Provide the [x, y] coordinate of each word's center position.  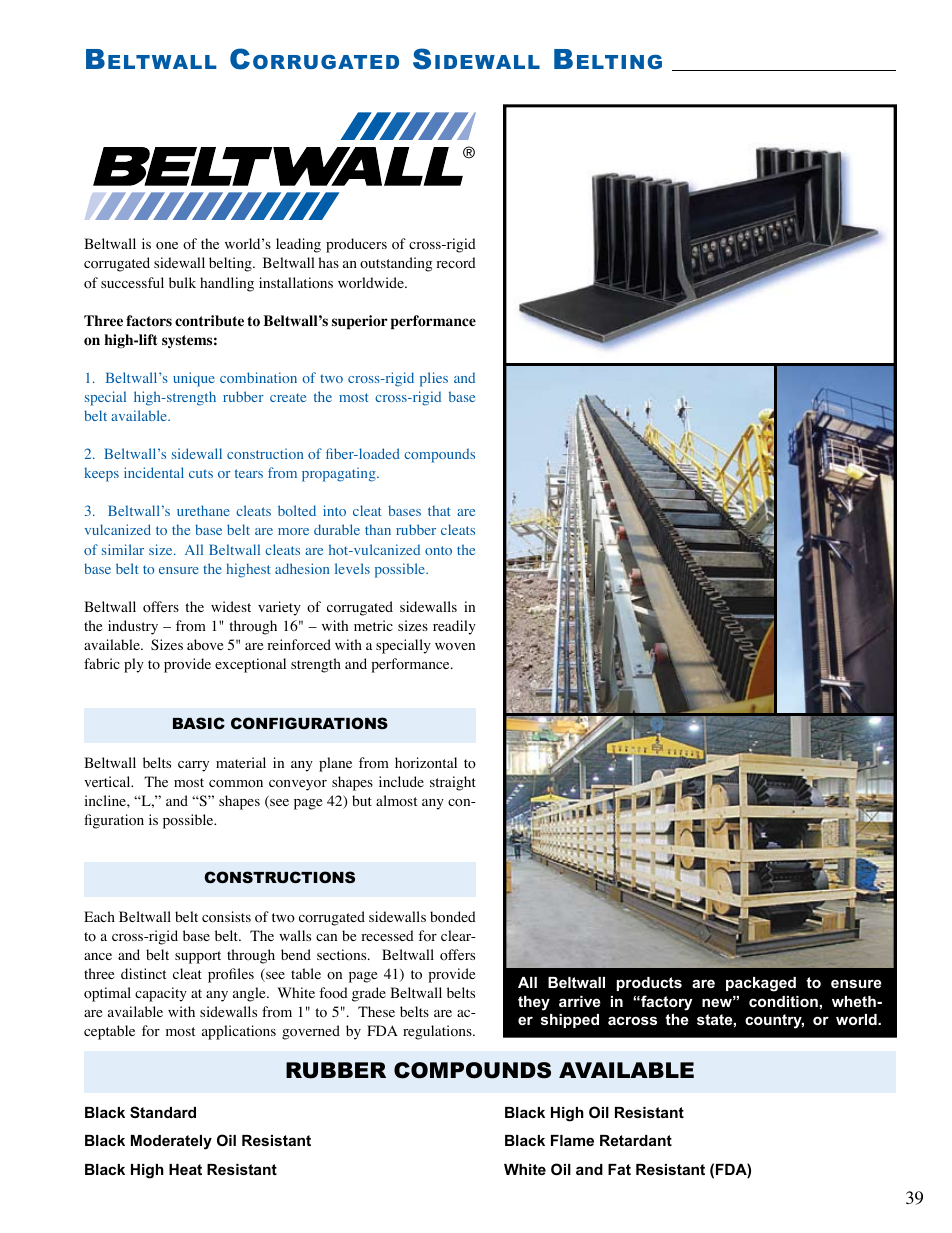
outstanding [396, 264]
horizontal [426, 763]
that [439, 510]
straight [453, 783]
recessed [387, 935]
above [205, 645]
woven [455, 647]
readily [454, 627]
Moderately [171, 1142]
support [198, 957]
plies [434, 379]
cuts [201, 473]
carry [193, 766]
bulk [182, 282]
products [649, 984]
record [456, 263]
